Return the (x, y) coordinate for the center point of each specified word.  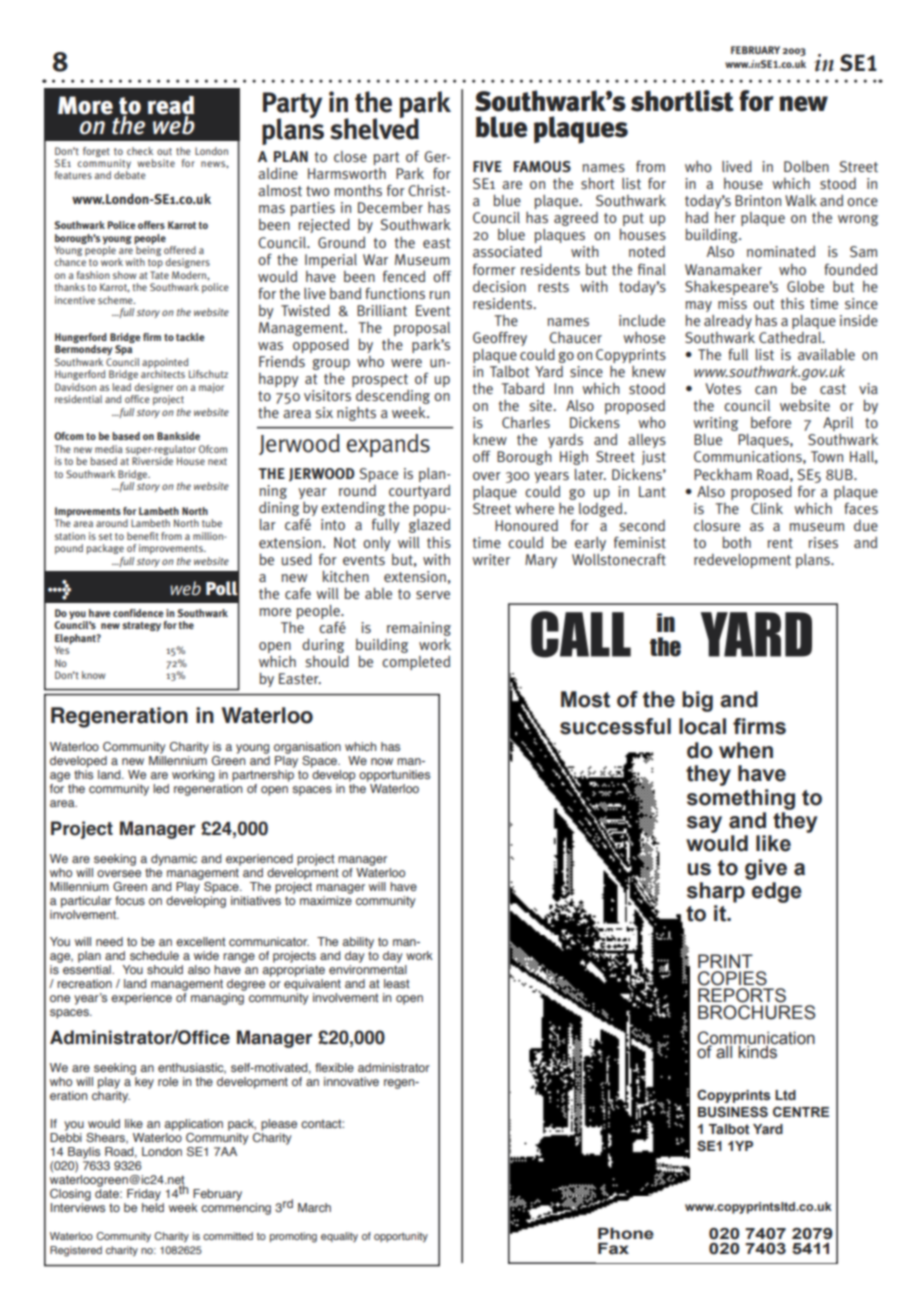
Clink (767, 508)
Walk (801, 200)
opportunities (394, 776)
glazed (429, 526)
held (153, 1207)
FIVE (487, 166)
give (766, 869)
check (140, 151)
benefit (143, 536)
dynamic (174, 860)
